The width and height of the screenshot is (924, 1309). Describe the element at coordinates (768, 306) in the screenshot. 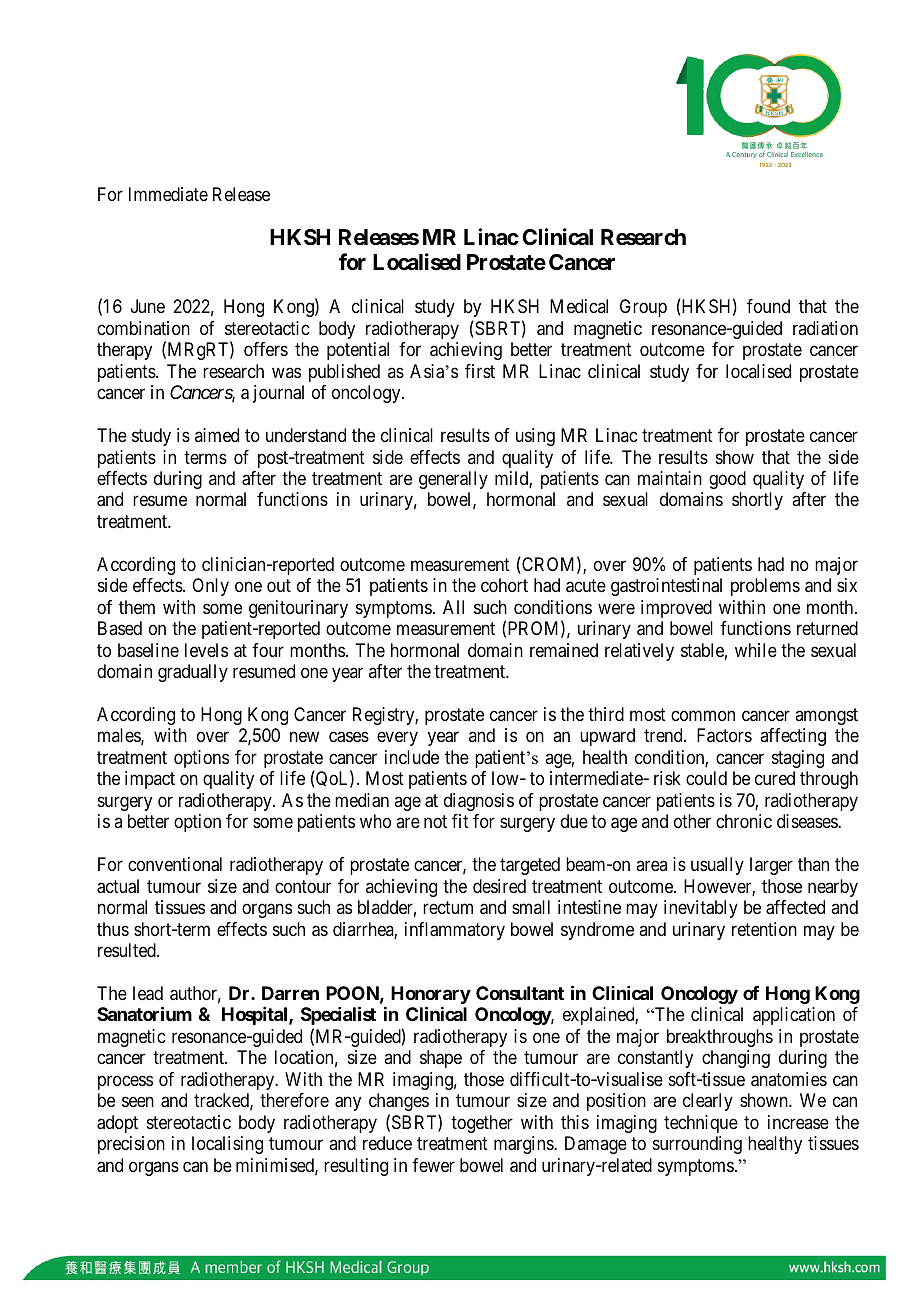

I see `found` at that location.
